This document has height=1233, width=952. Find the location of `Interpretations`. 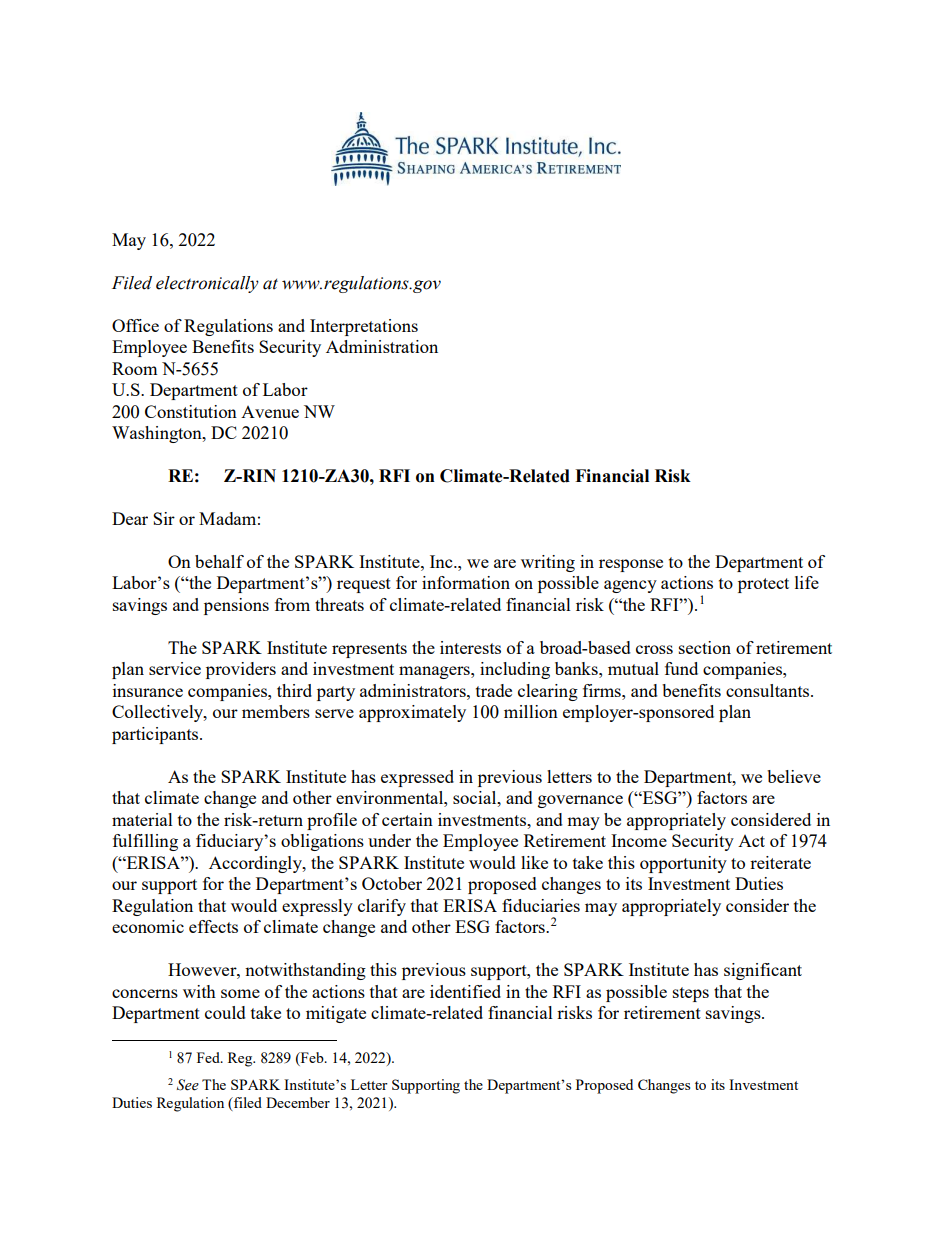

Interpretations is located at coordinates (364, 327).
